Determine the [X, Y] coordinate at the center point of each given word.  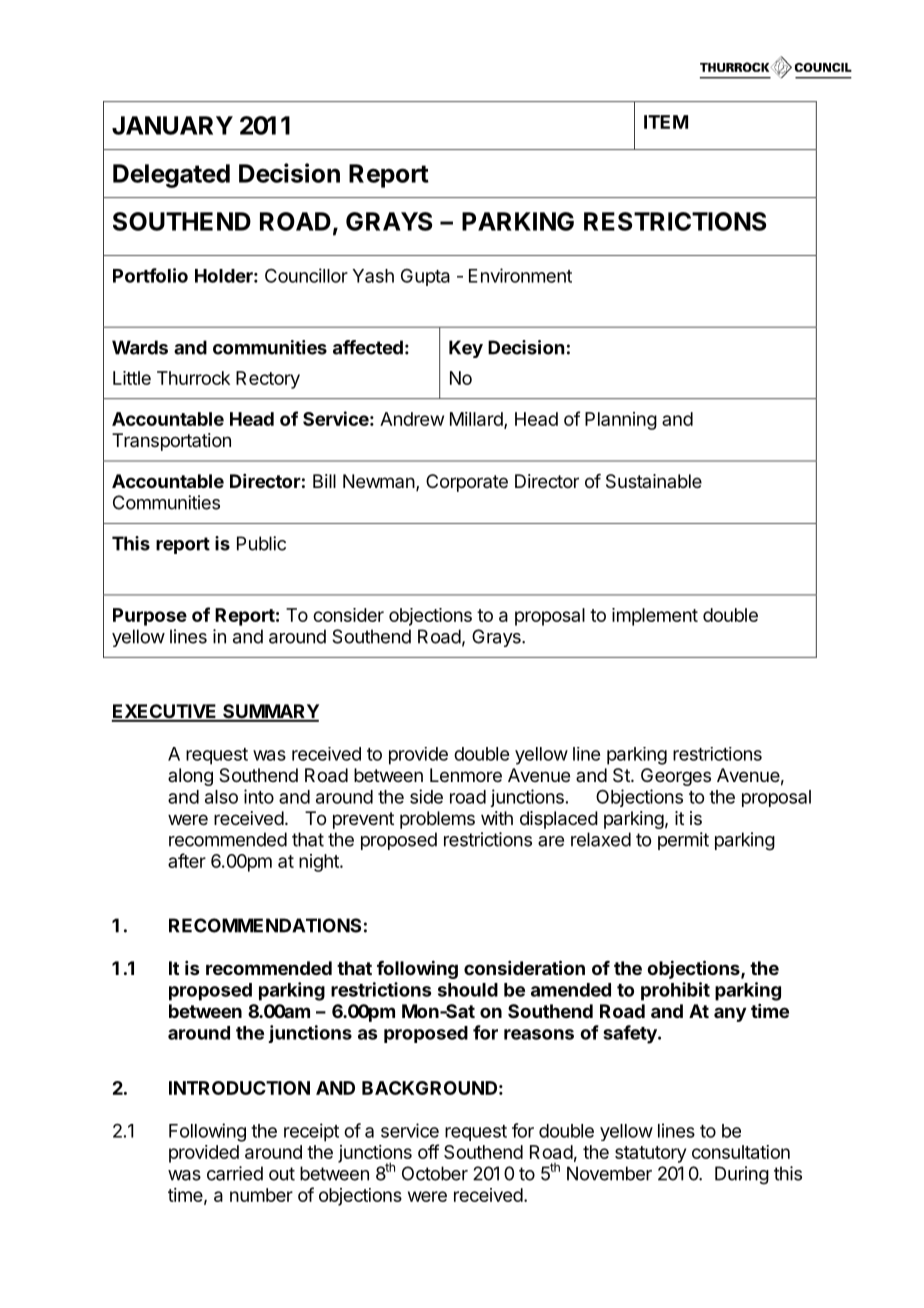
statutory [650, 1154]
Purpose [150, 617]
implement [655, 617]
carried [235, 1173]
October [435, 1173]
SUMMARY [270, 712]
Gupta [425, 277]
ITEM [666, 122]
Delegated [171, 176]
